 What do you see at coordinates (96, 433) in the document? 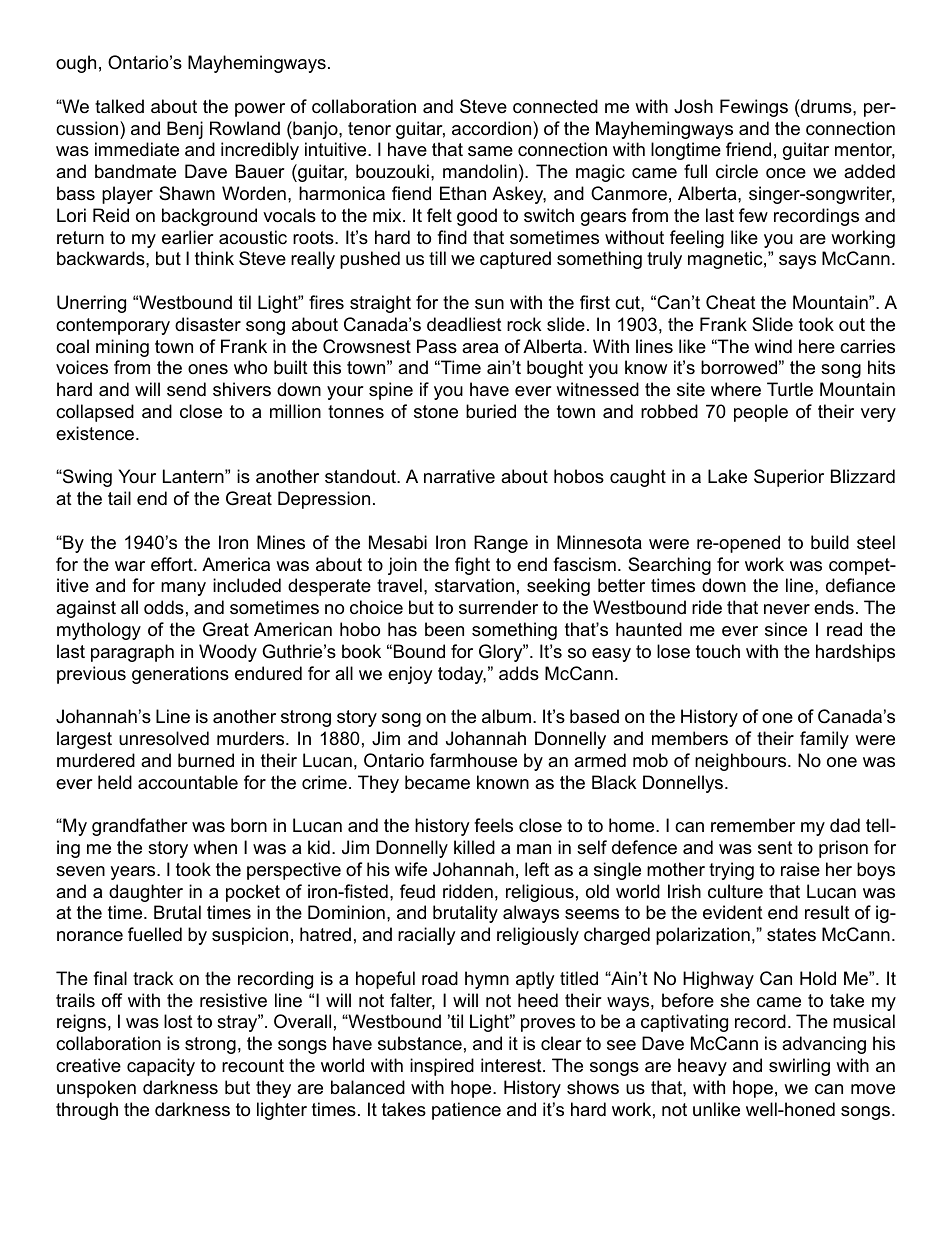
I see `existence` at bounding box center [96, 433].
